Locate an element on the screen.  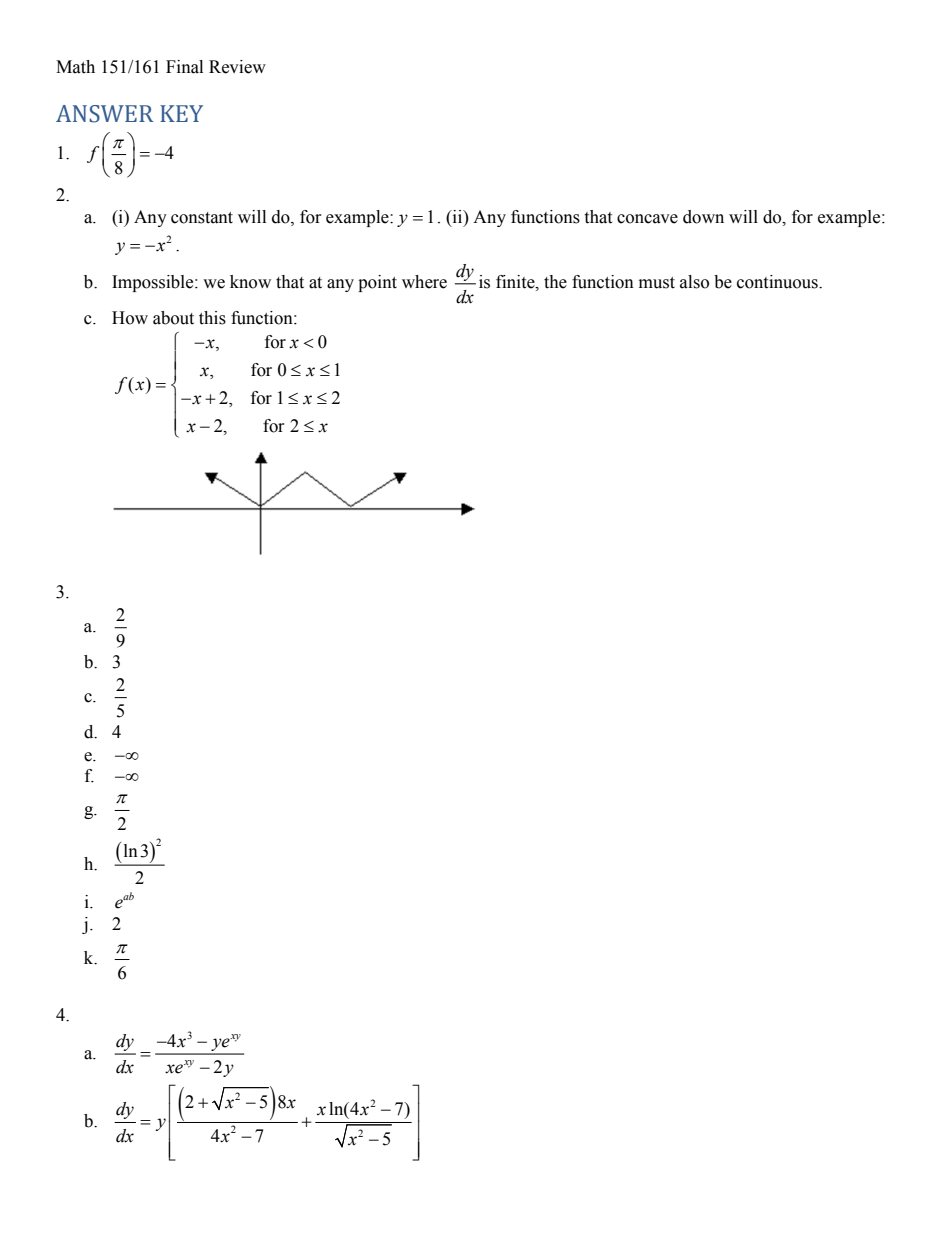
about is located at coordinates (173, 318).
